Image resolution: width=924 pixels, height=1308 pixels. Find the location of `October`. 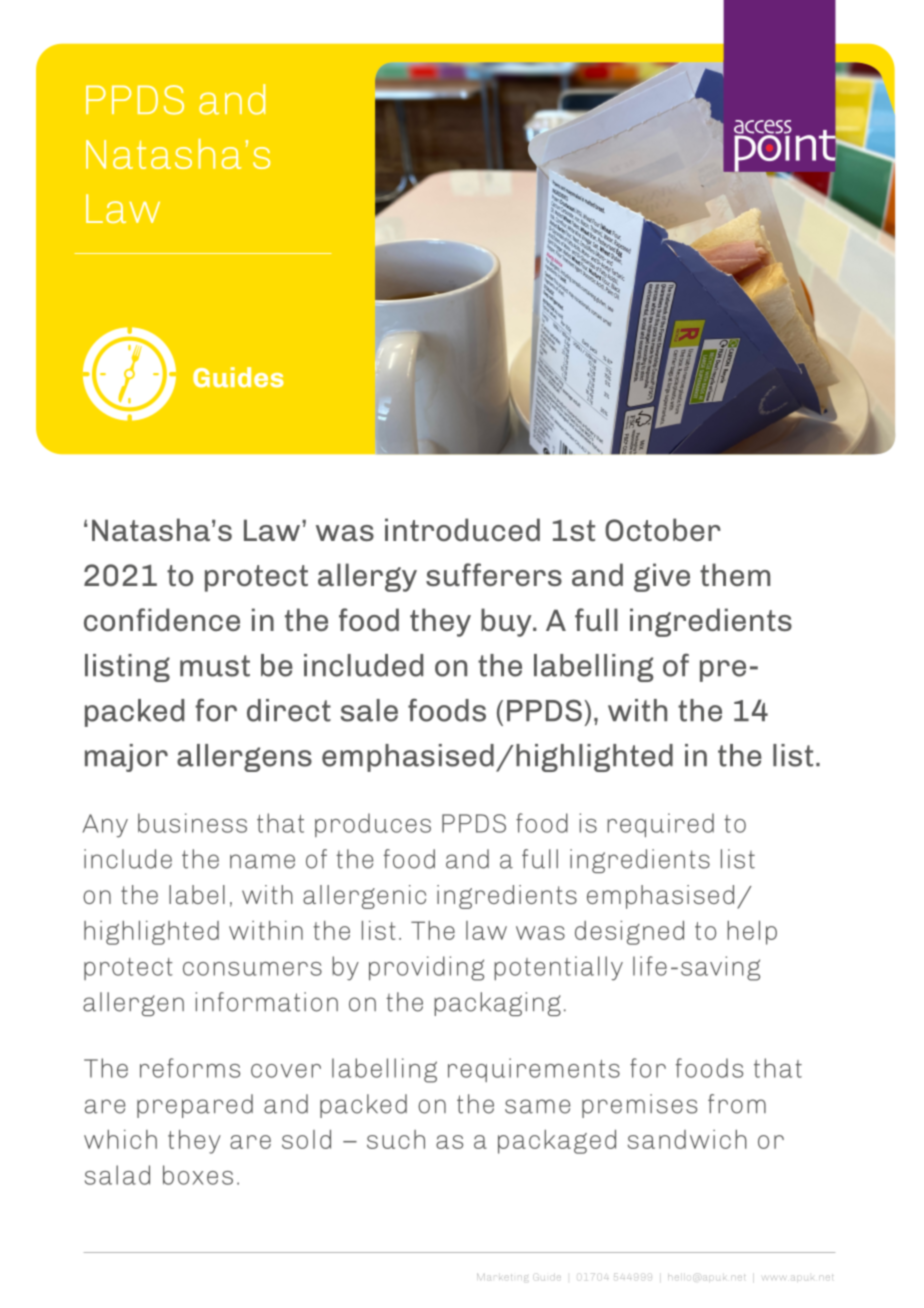

October is located at coordinates (663, 530).
